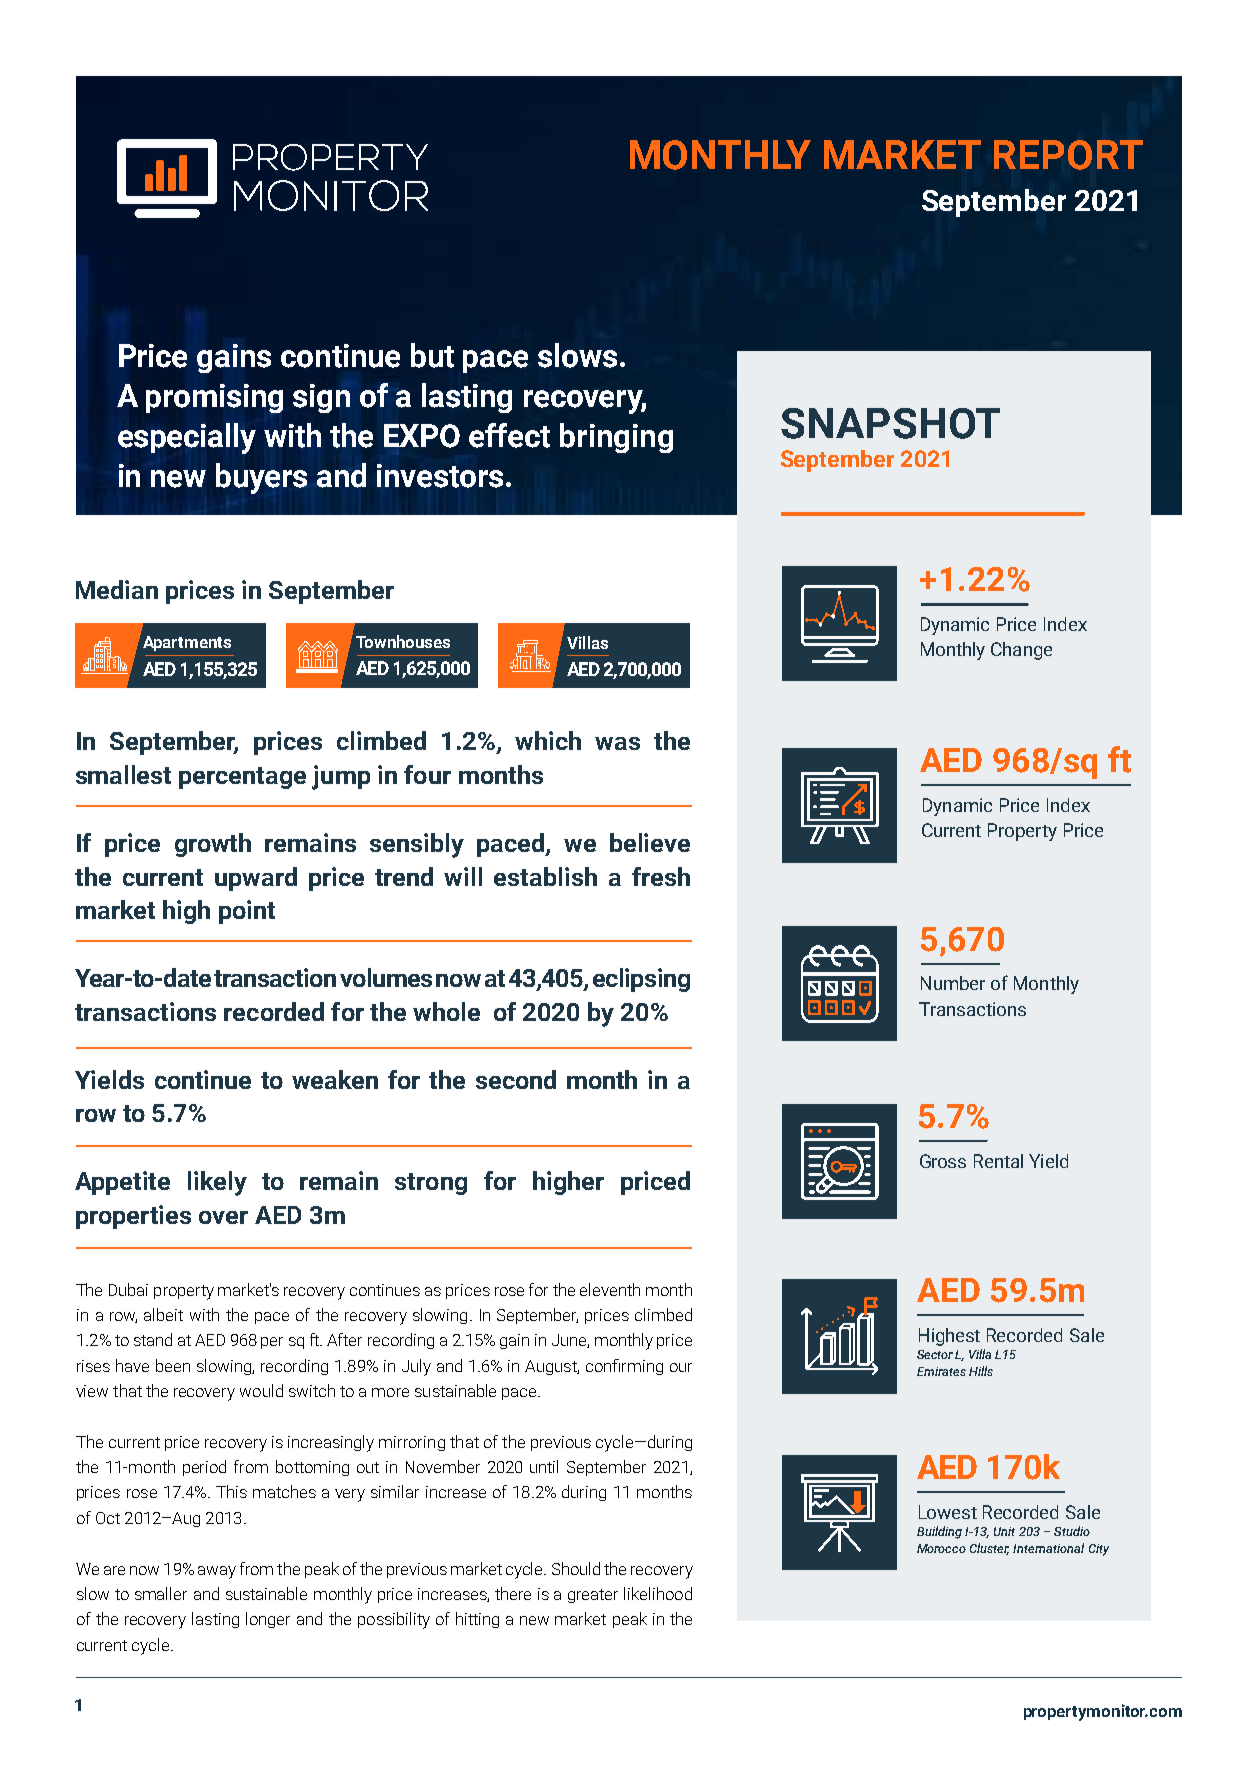 This screenshot has height=1779, width=1258. I want to click on REPORT, so click(1068, 155).
